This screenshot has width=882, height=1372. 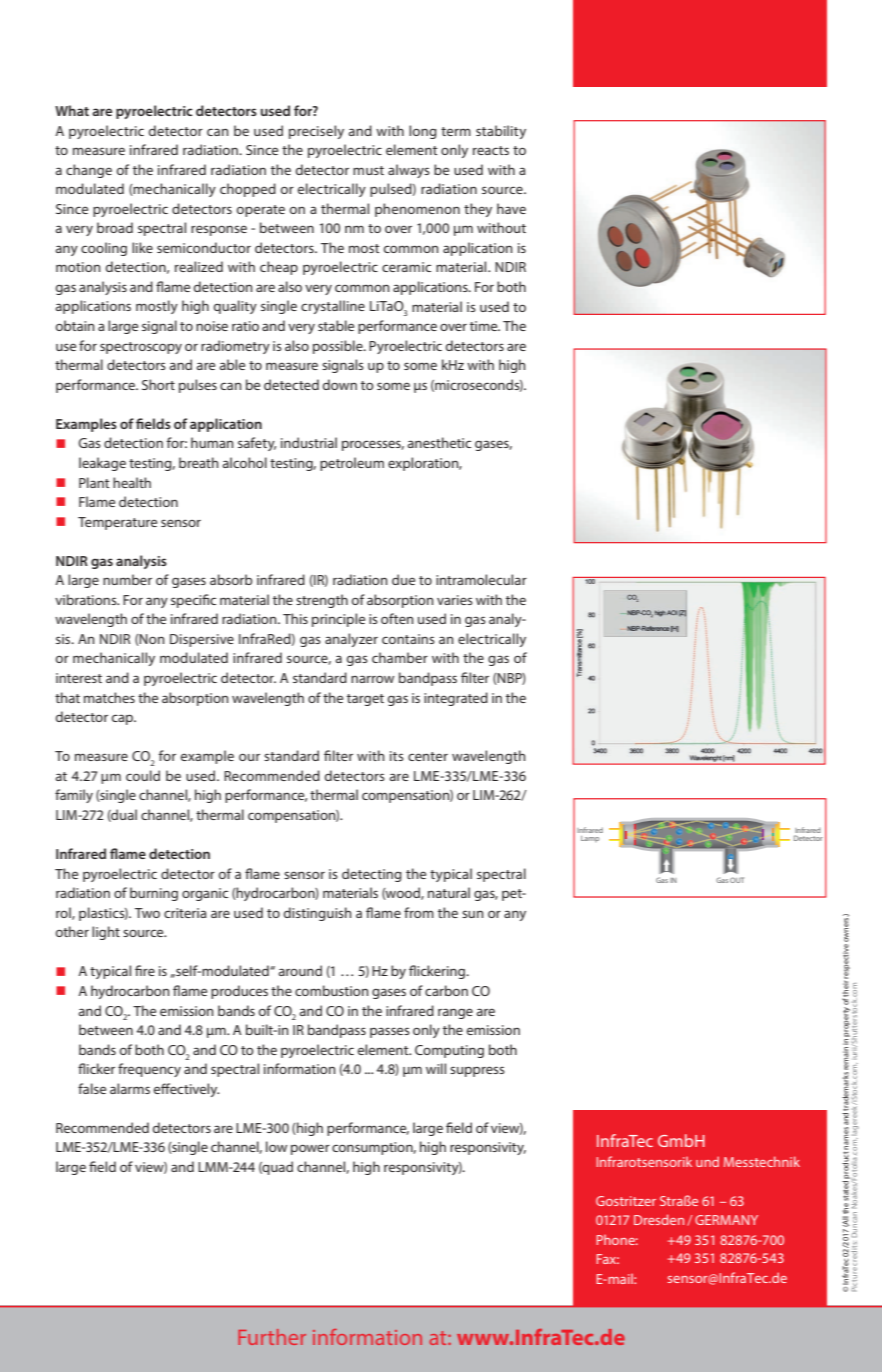 I want to click on power, so click(x=310, y=1149).
